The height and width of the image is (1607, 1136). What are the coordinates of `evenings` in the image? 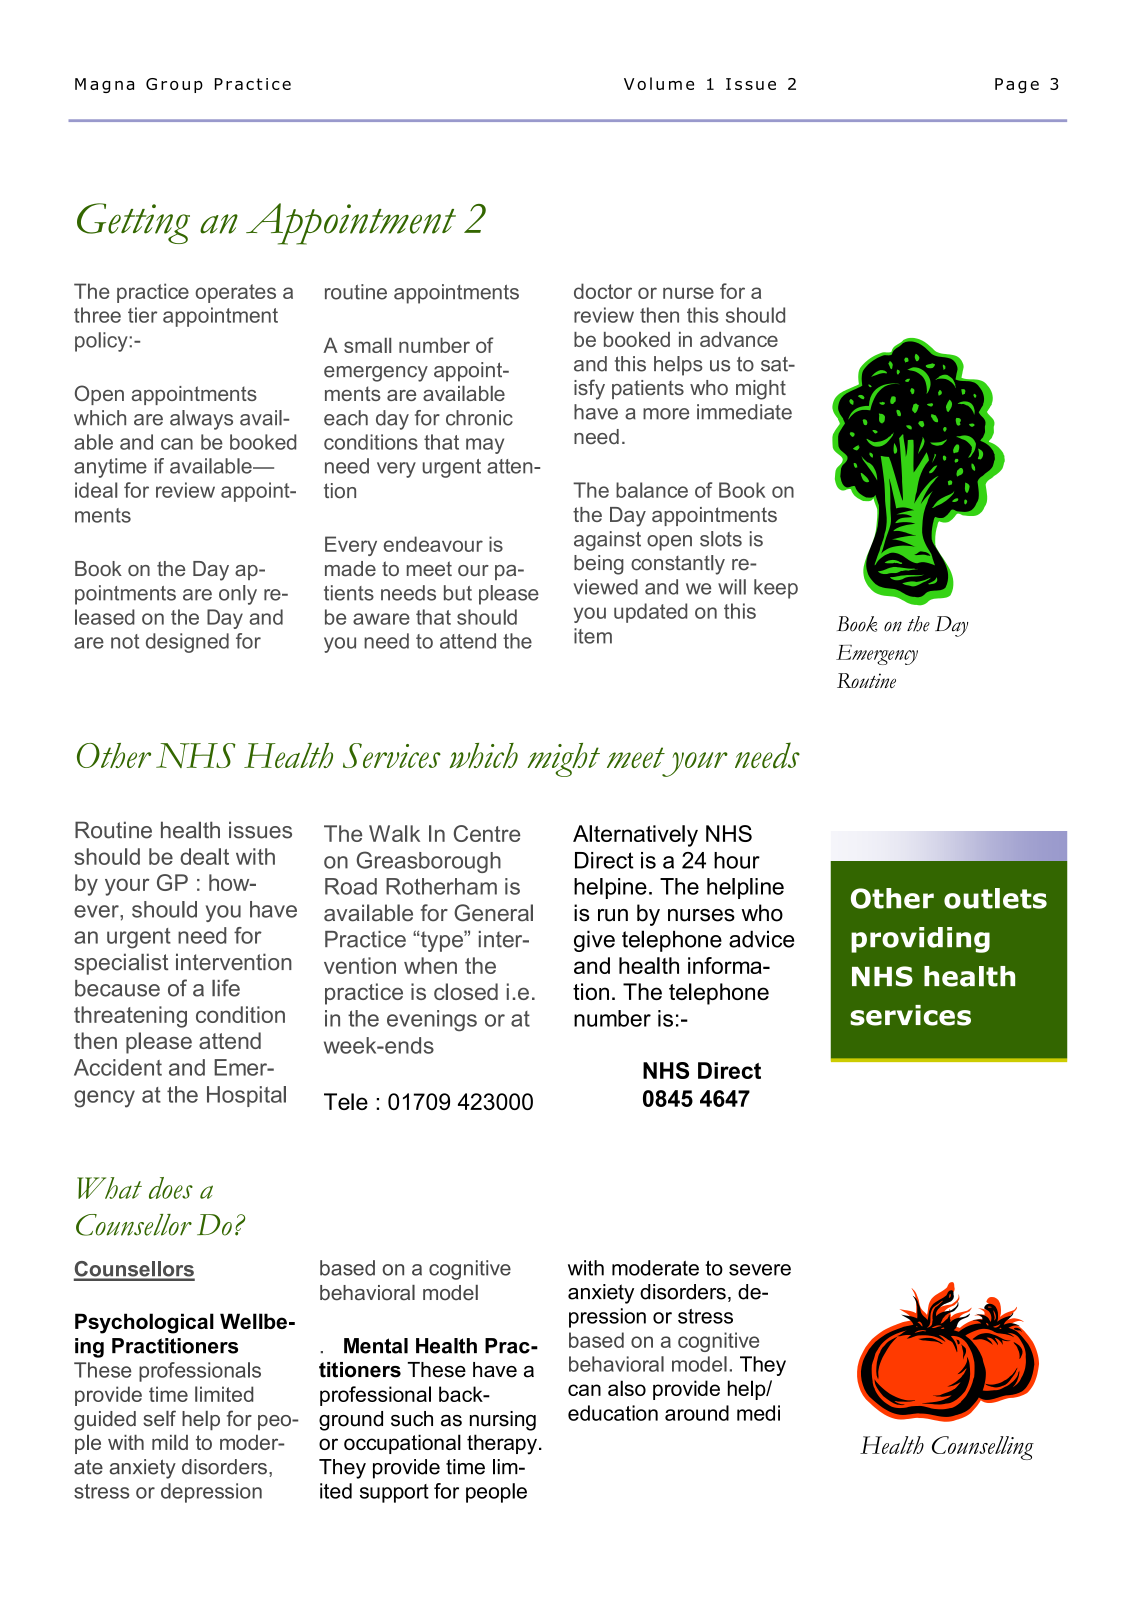 It's located at (432, 1021).
